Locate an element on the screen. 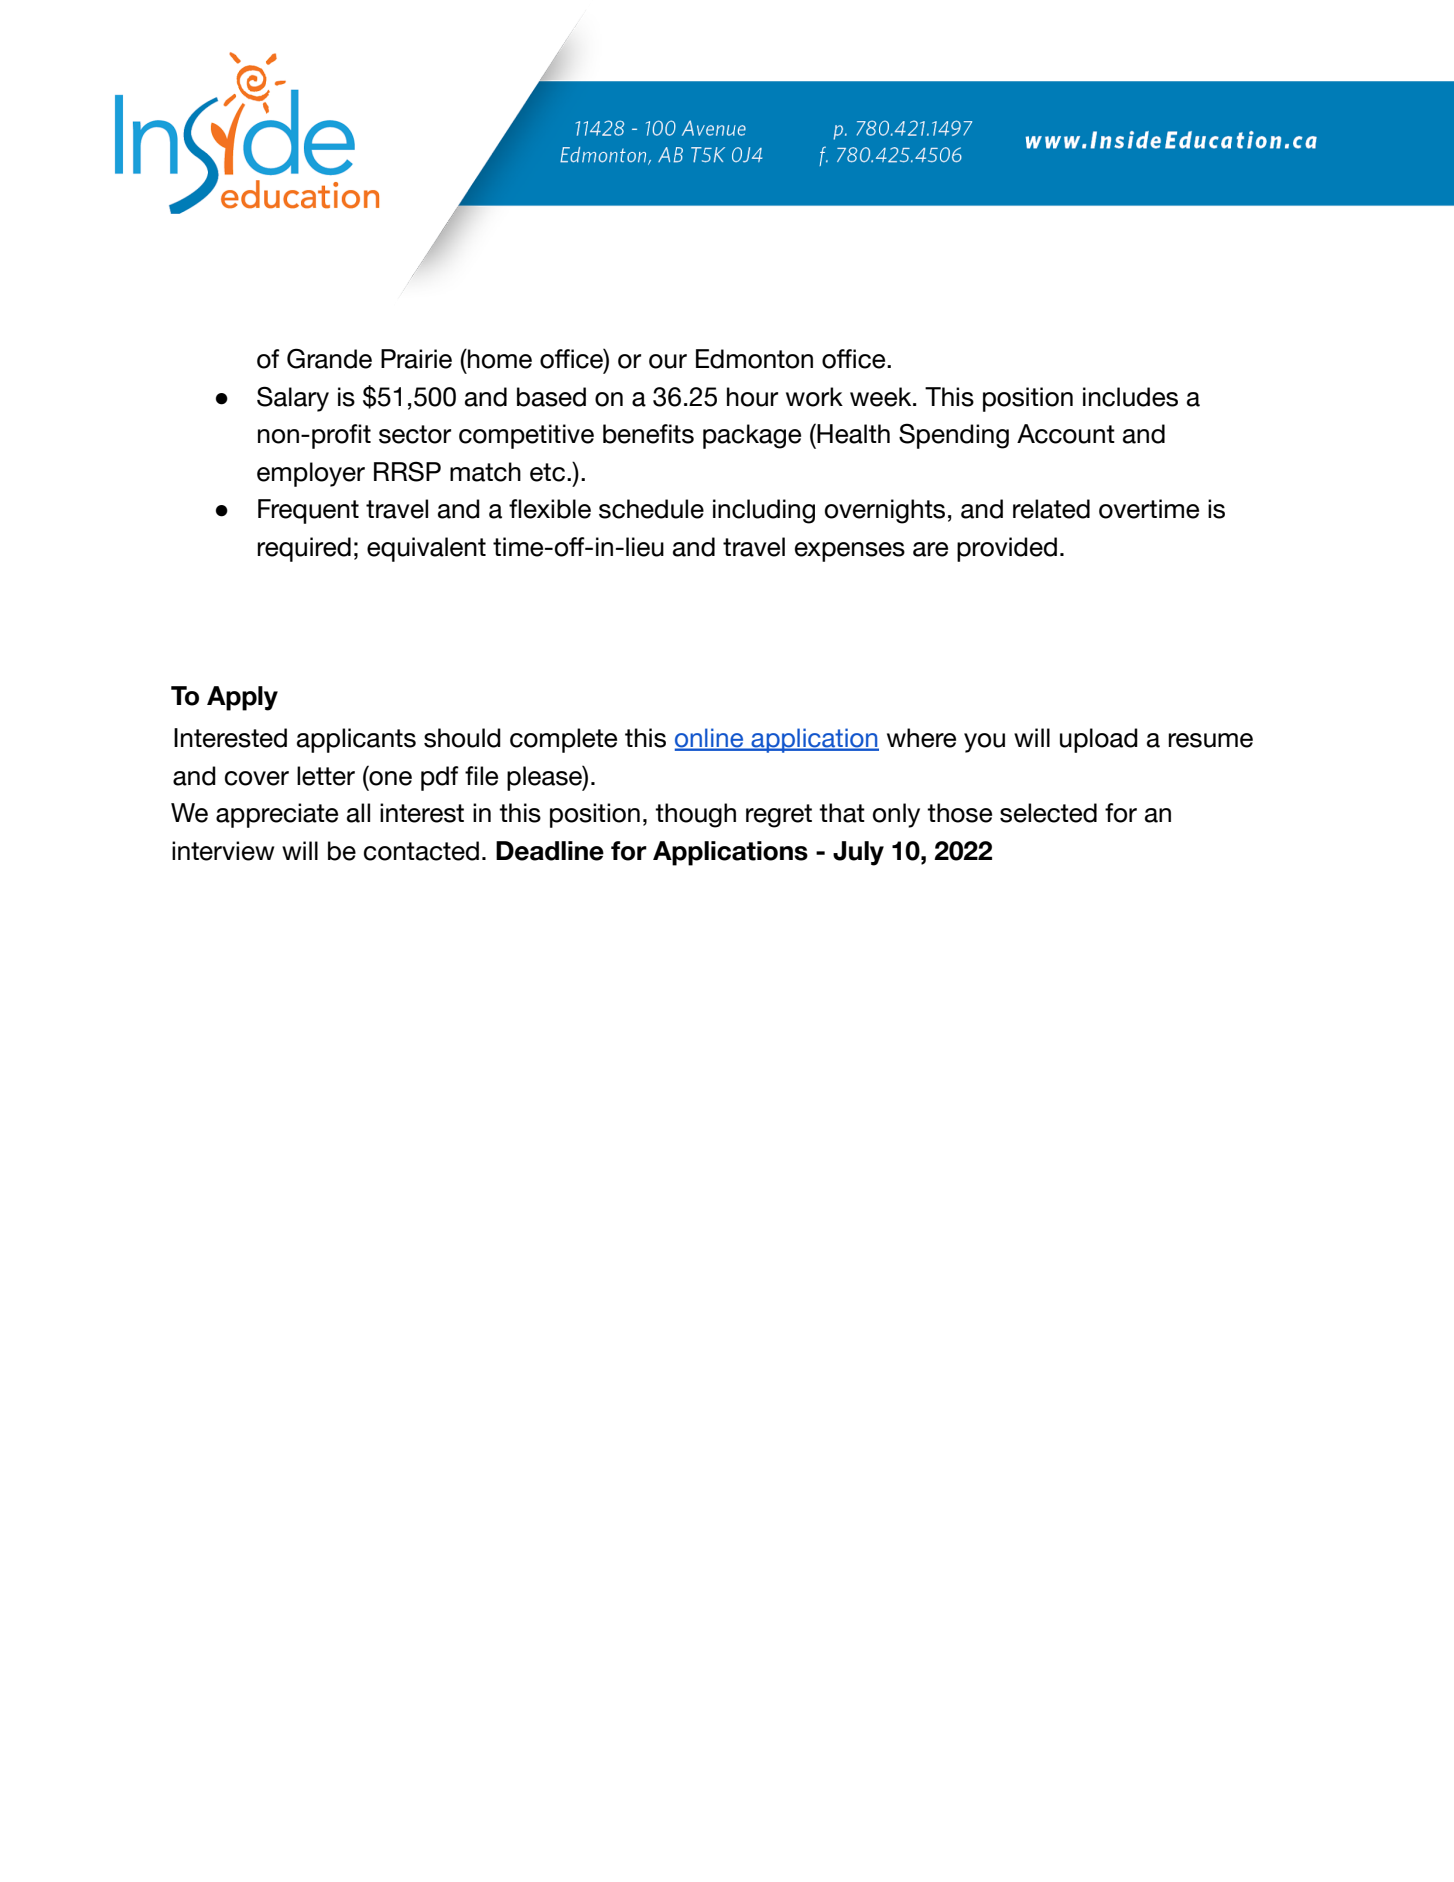 The image size is (1454, 1882). Edmonton is located at coordinates (754, 359).
